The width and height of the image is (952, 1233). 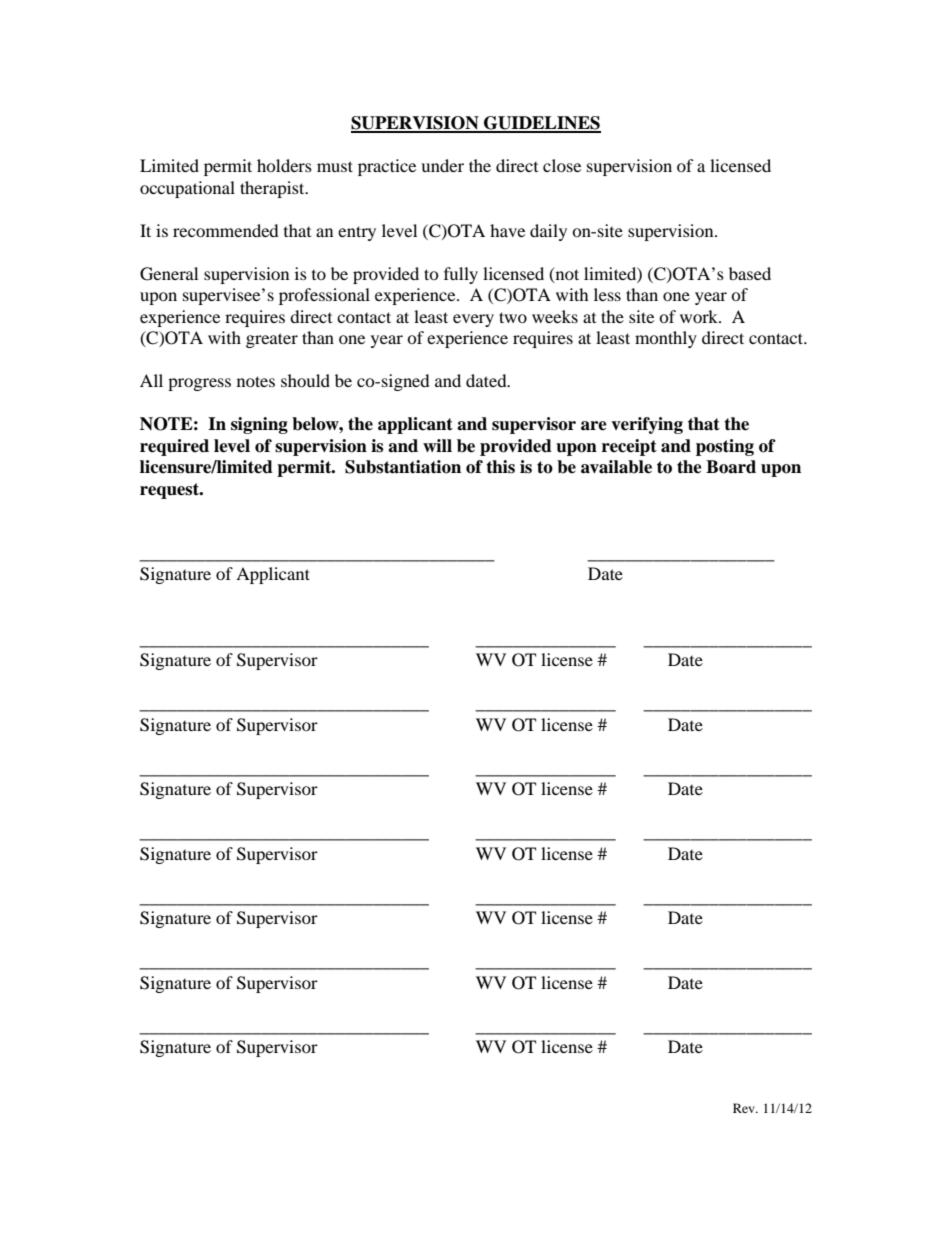 What do you see at coordinates (725, 447) in the image?
I see `posting` at bounding box center [725, 447].
